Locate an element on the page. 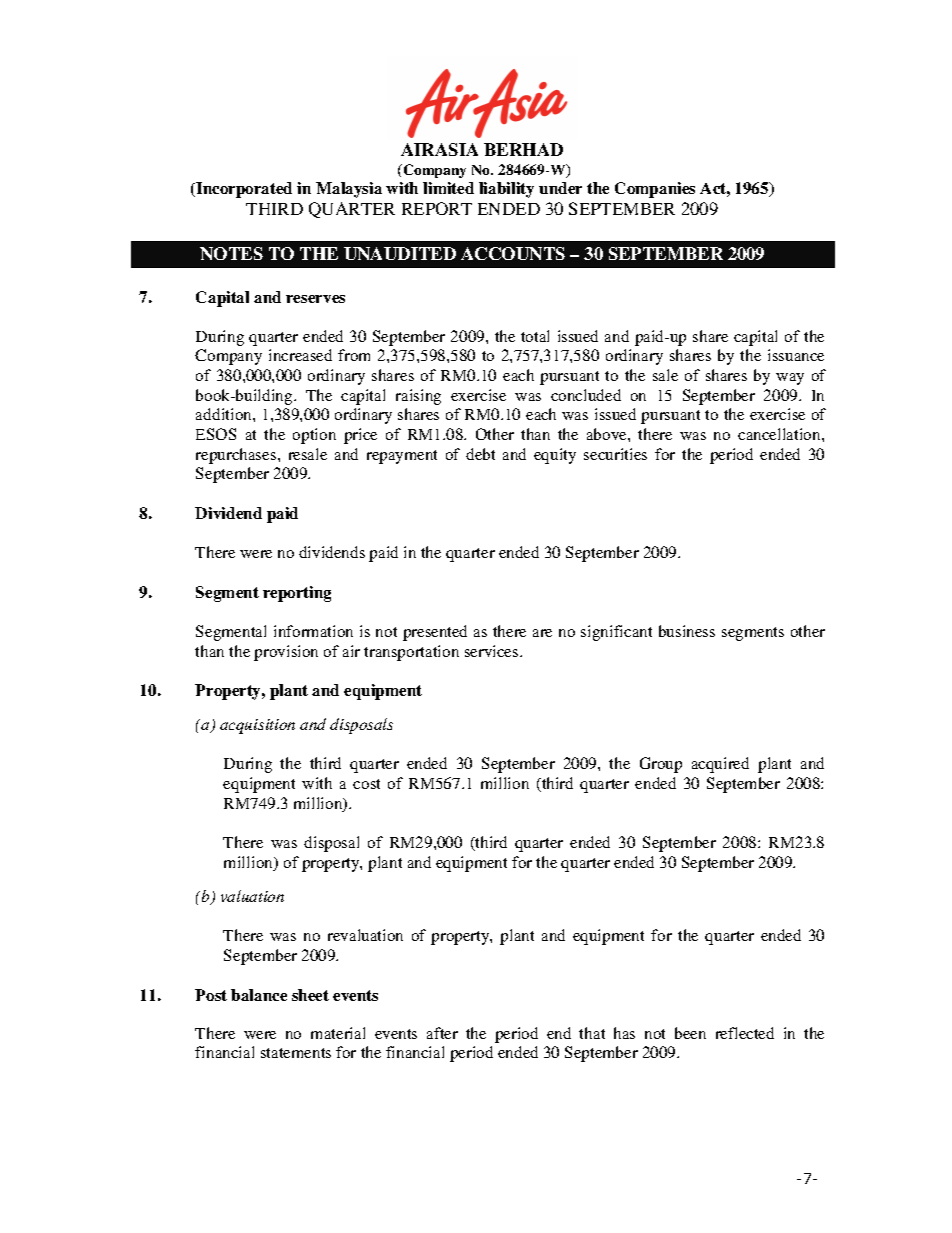  debt is located at coordinates (480, 454).
